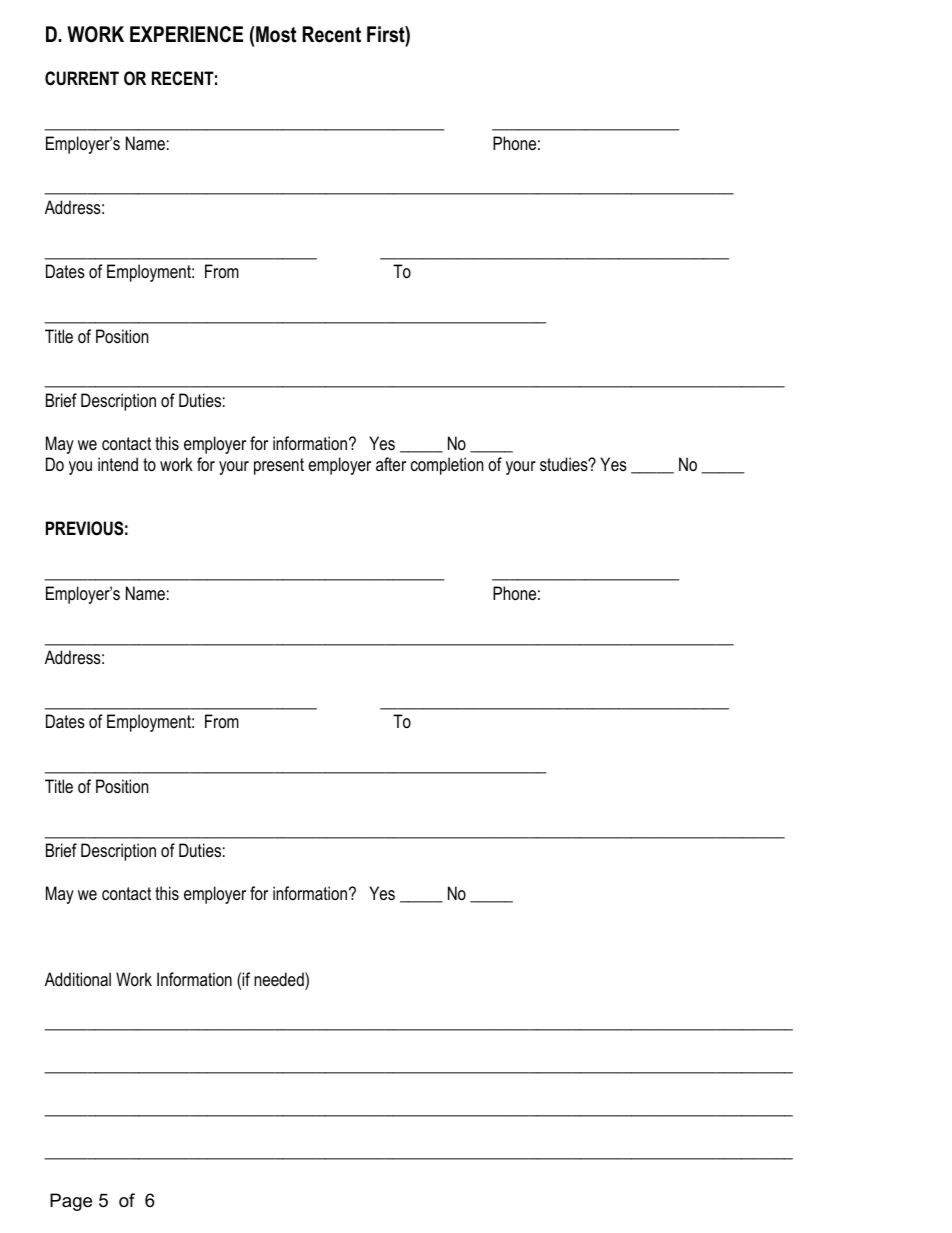 The height and width of the document is (1233, 952). I want to click on Additional, so click(78, 979).
